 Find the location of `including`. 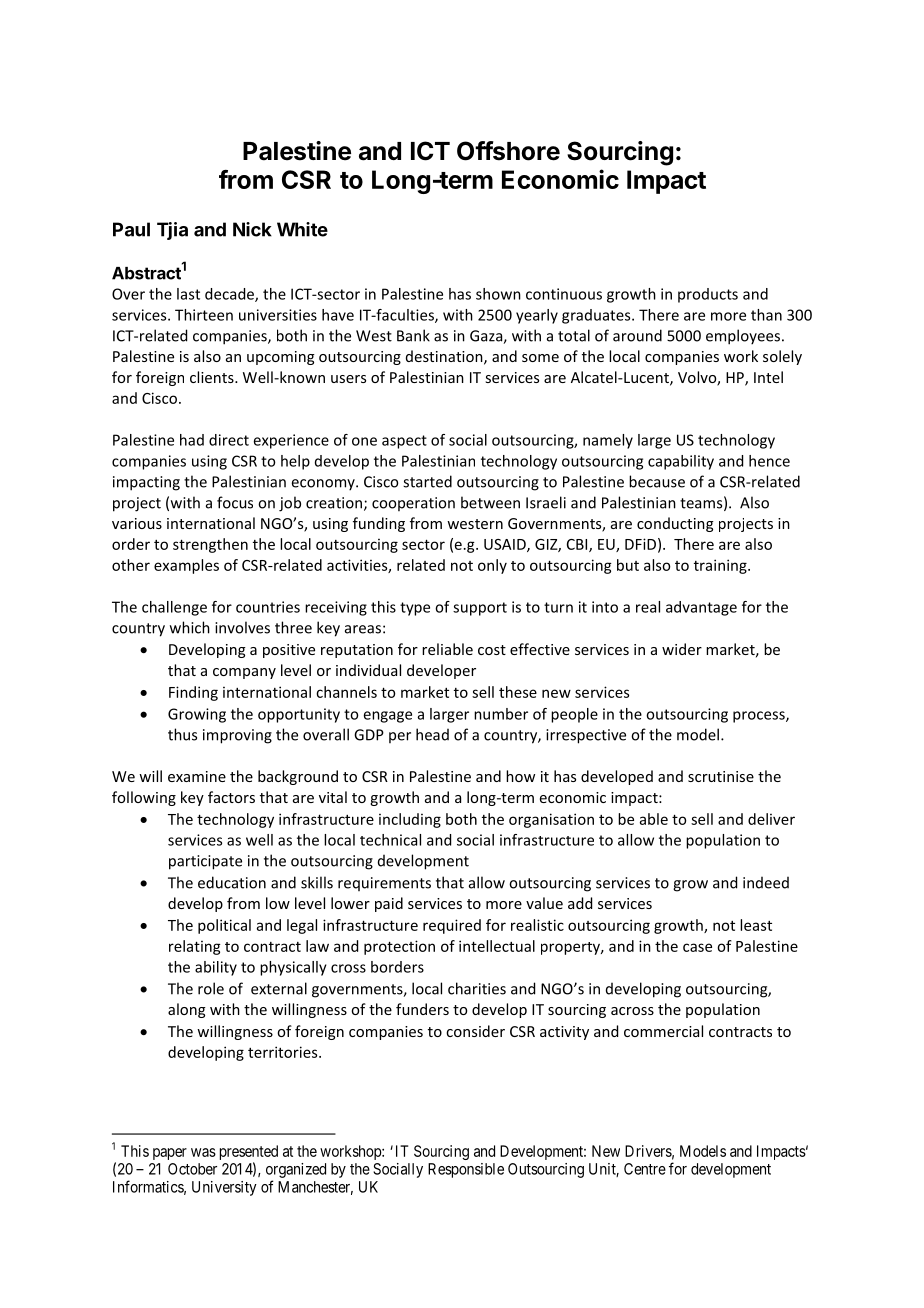

including is located at coordinates (410, 820).
